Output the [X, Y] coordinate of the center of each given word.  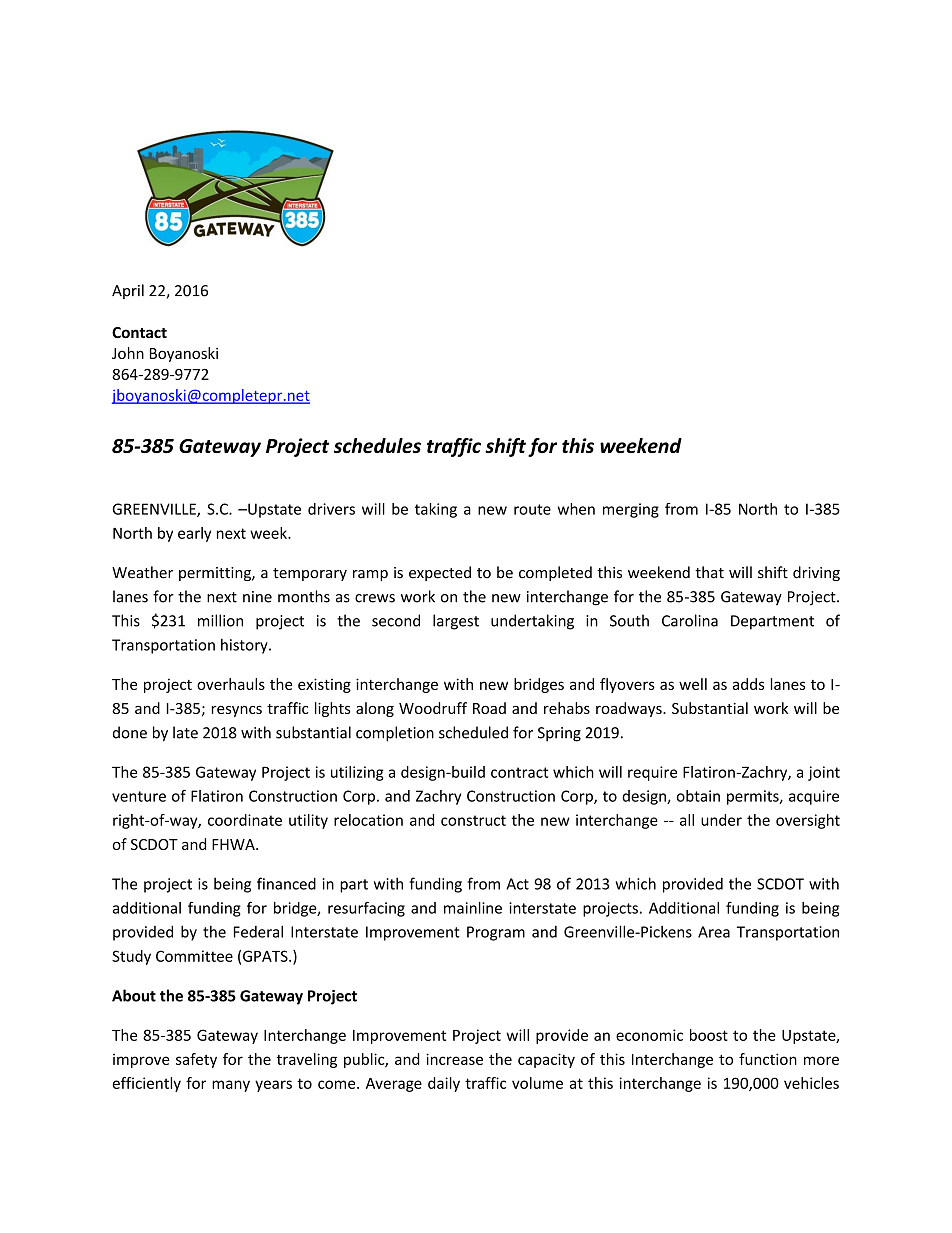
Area [714, 932]
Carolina [690, 620]
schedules [377, 445]
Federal [258, 931]
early [194, 534]
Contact [139, 332]
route [532, 509]
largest [456, 622]
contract [519, 772]
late [185, 732]
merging [631, 510]
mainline [473, 908]
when [576, 509]
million [220, 620]
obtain [698, 796]
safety [196, 1060]
